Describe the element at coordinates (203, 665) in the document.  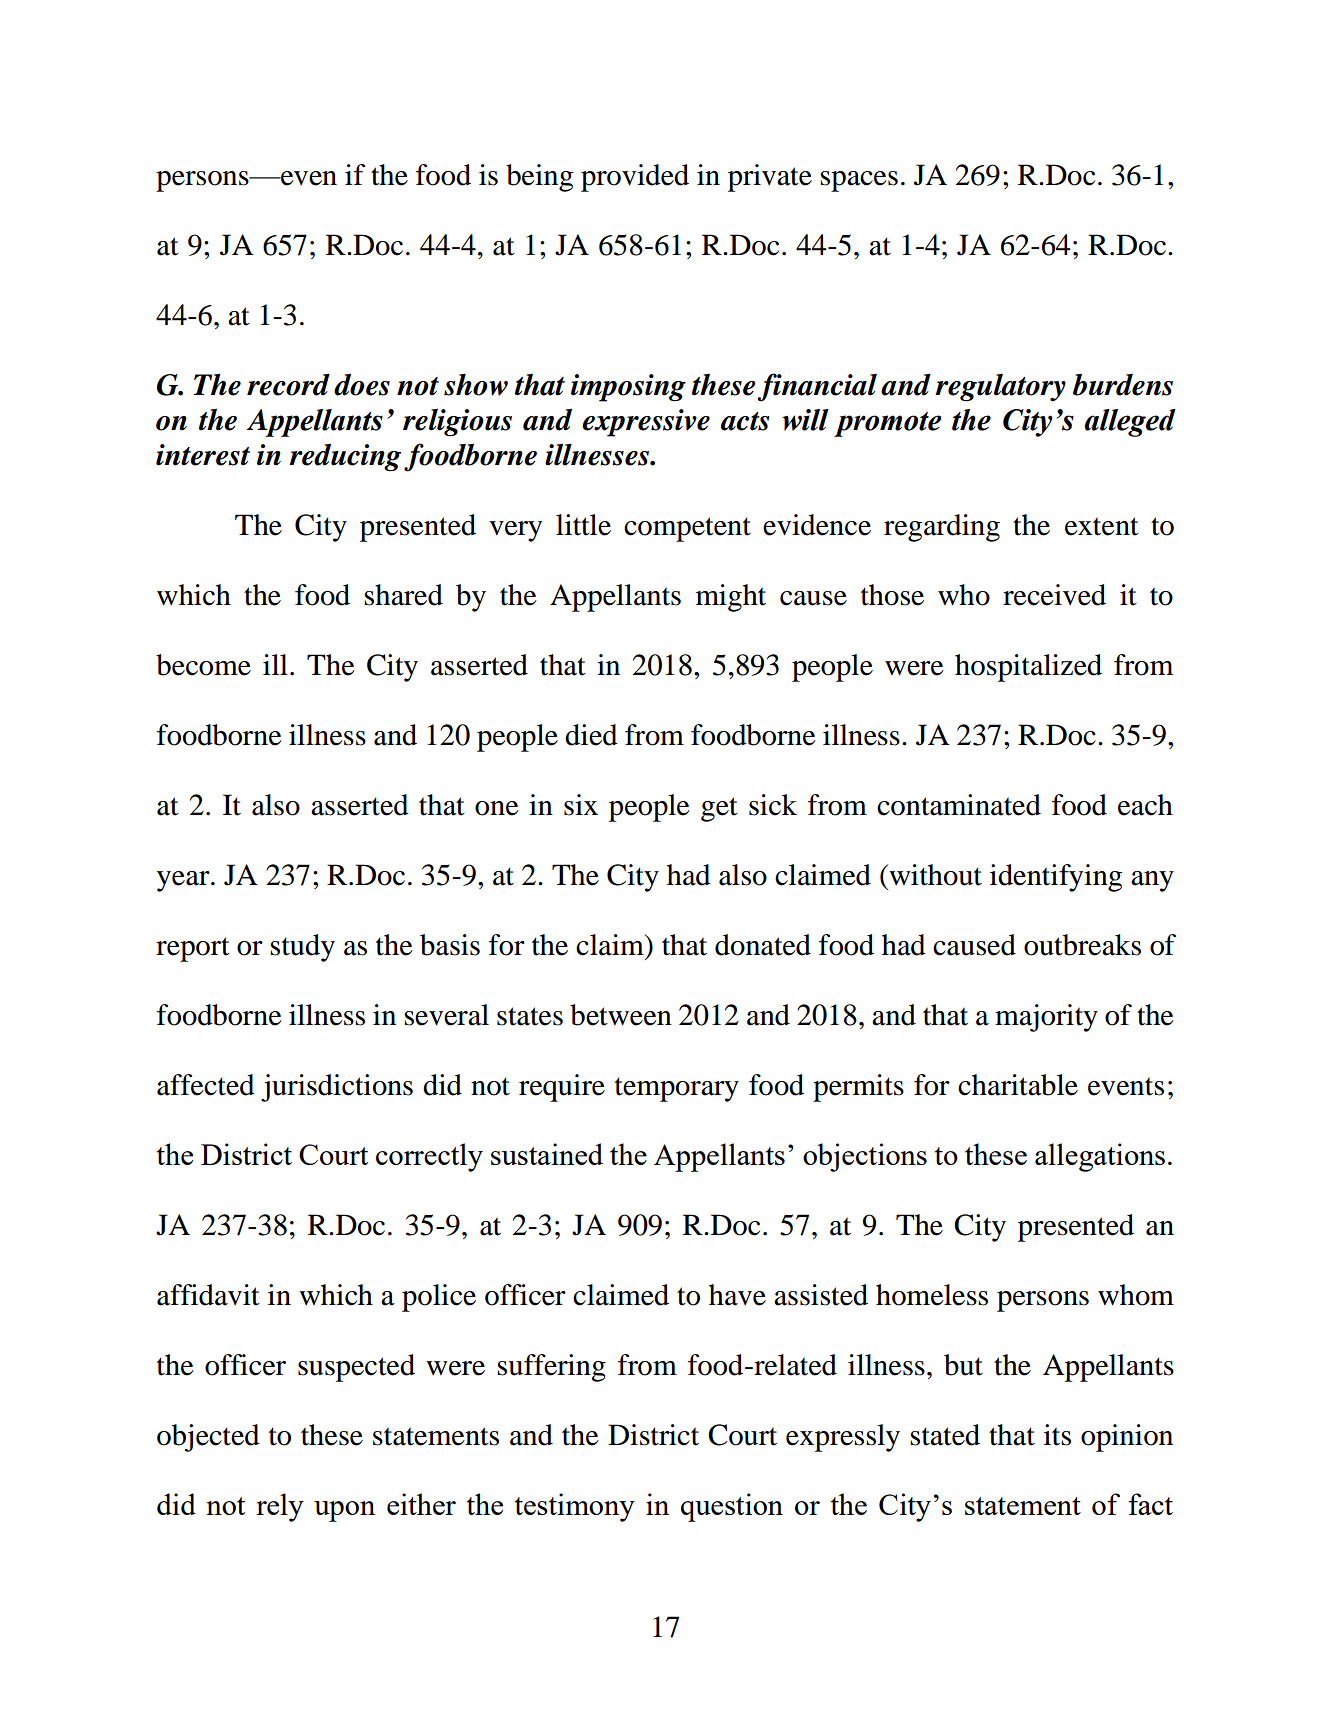
I see `become` at that location.
